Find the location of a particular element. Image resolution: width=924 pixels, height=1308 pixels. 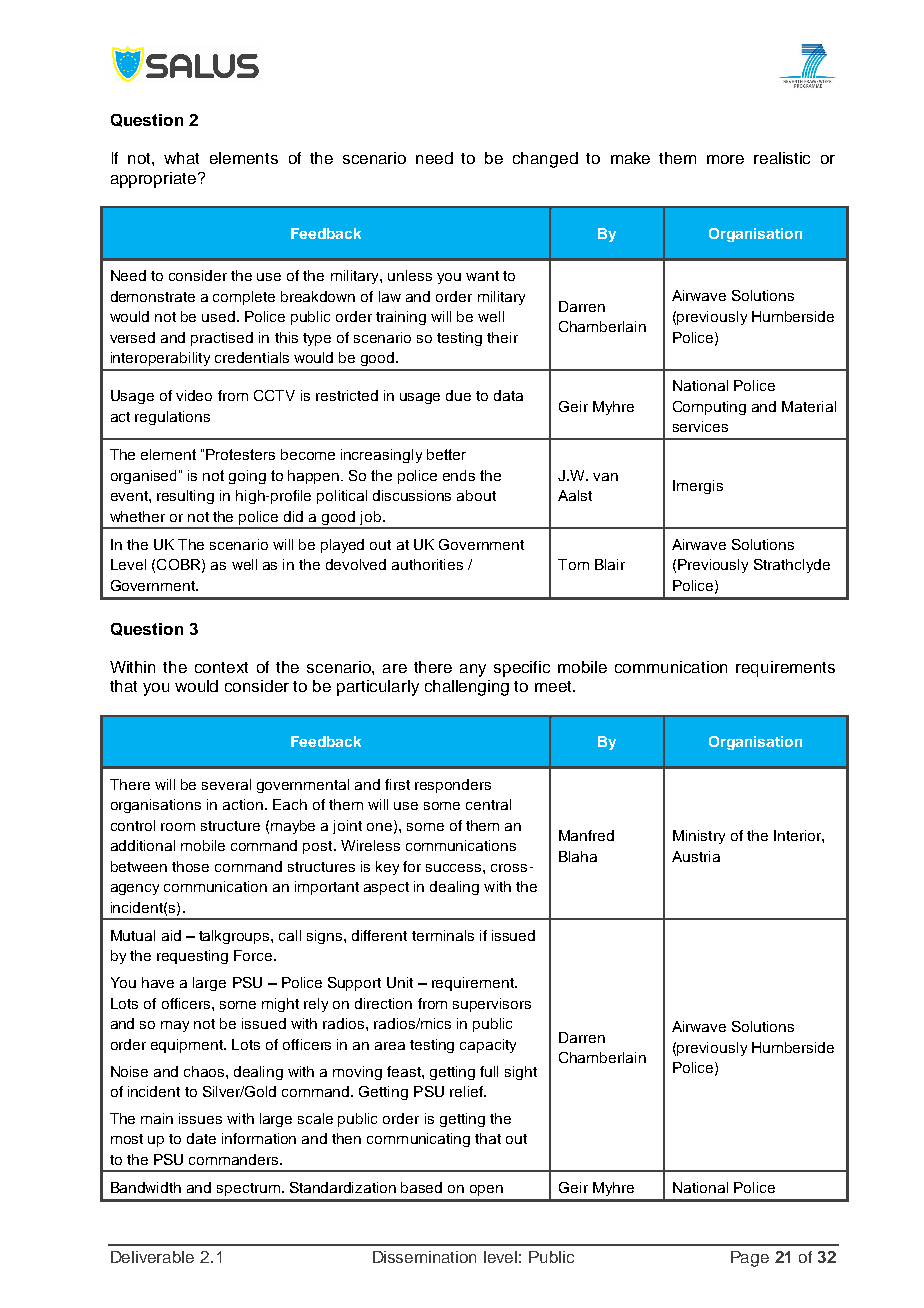

success is located at coordinates (455, 868).
